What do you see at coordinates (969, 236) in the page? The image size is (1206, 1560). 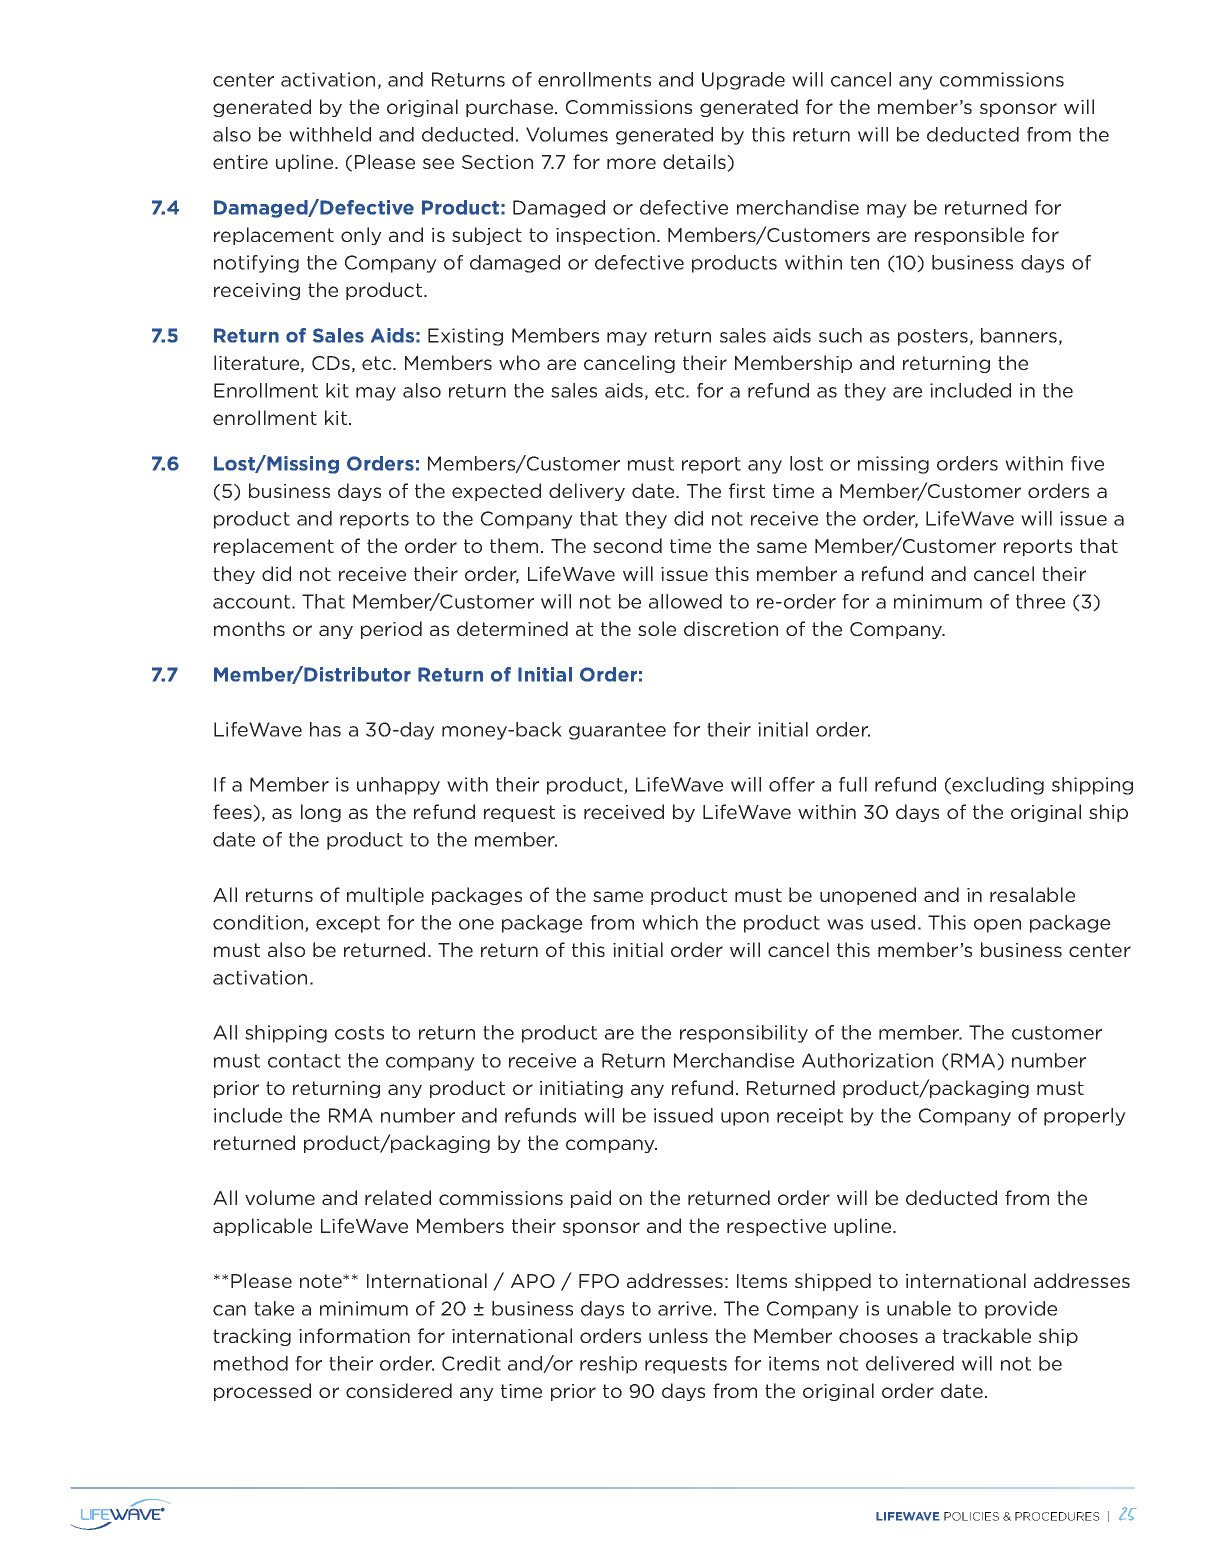 I see `responsible` at bounding box center [969, 236].
